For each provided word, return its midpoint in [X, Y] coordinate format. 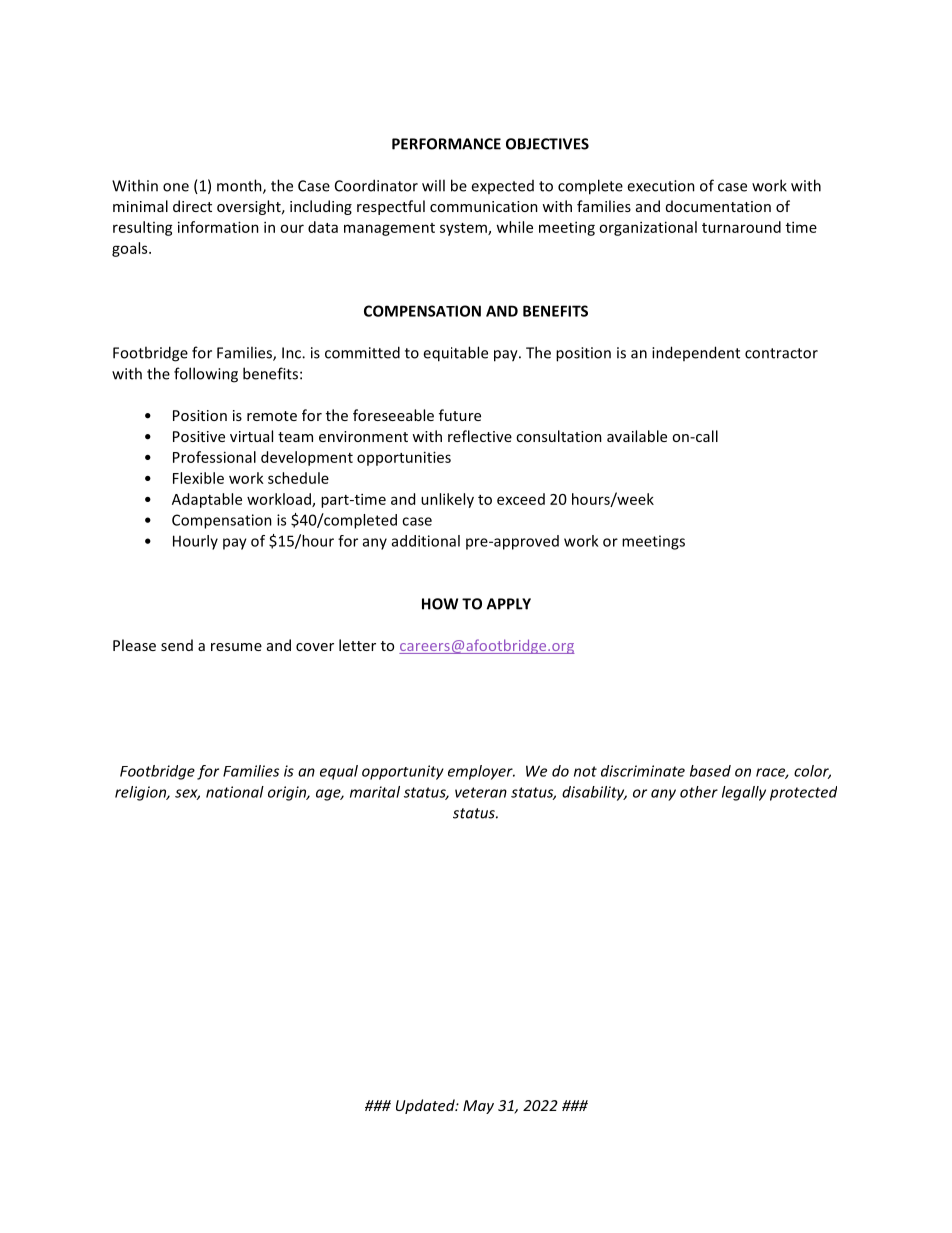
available [637, 436]
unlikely [447, 500]
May [478, 1107]
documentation [718, 206]
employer [481, 772]
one [176, 187]
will [433, 185]
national [235, 792]
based [710, 771]
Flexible [198, 478]
